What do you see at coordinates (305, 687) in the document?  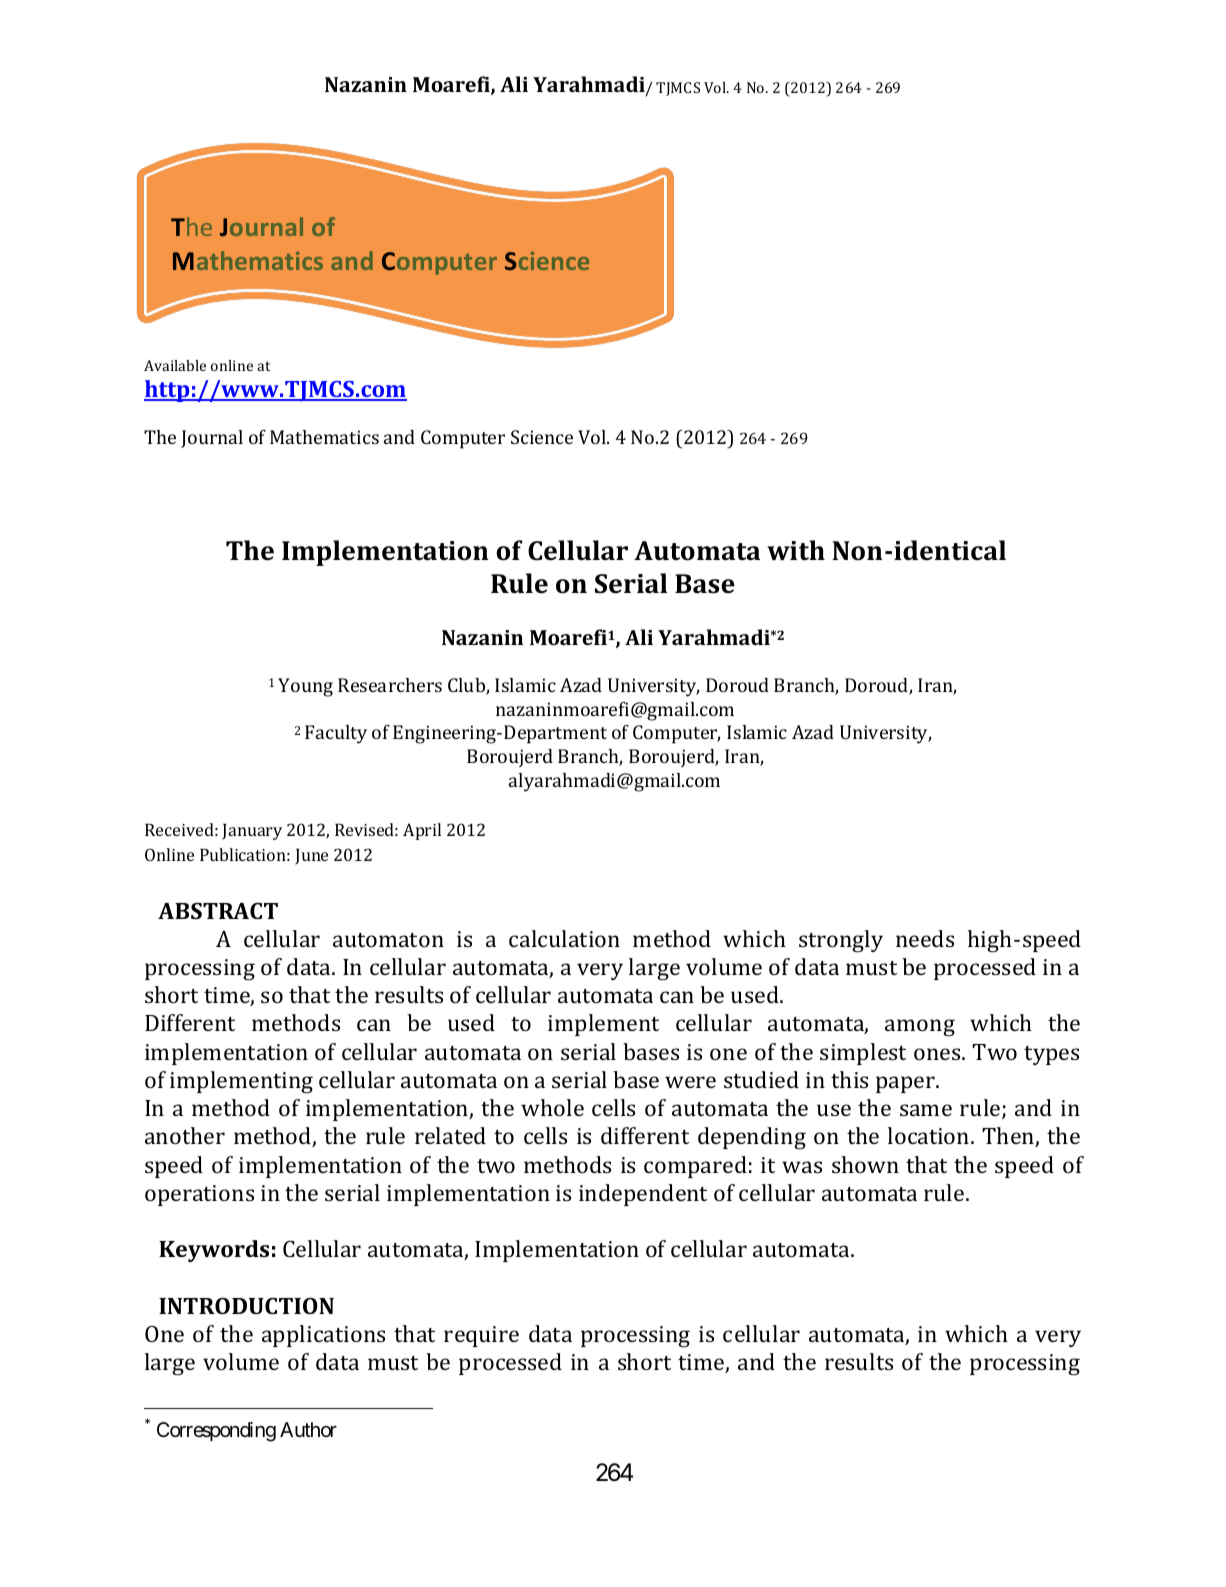 I see `Young` at bounding box center [305, 687].
